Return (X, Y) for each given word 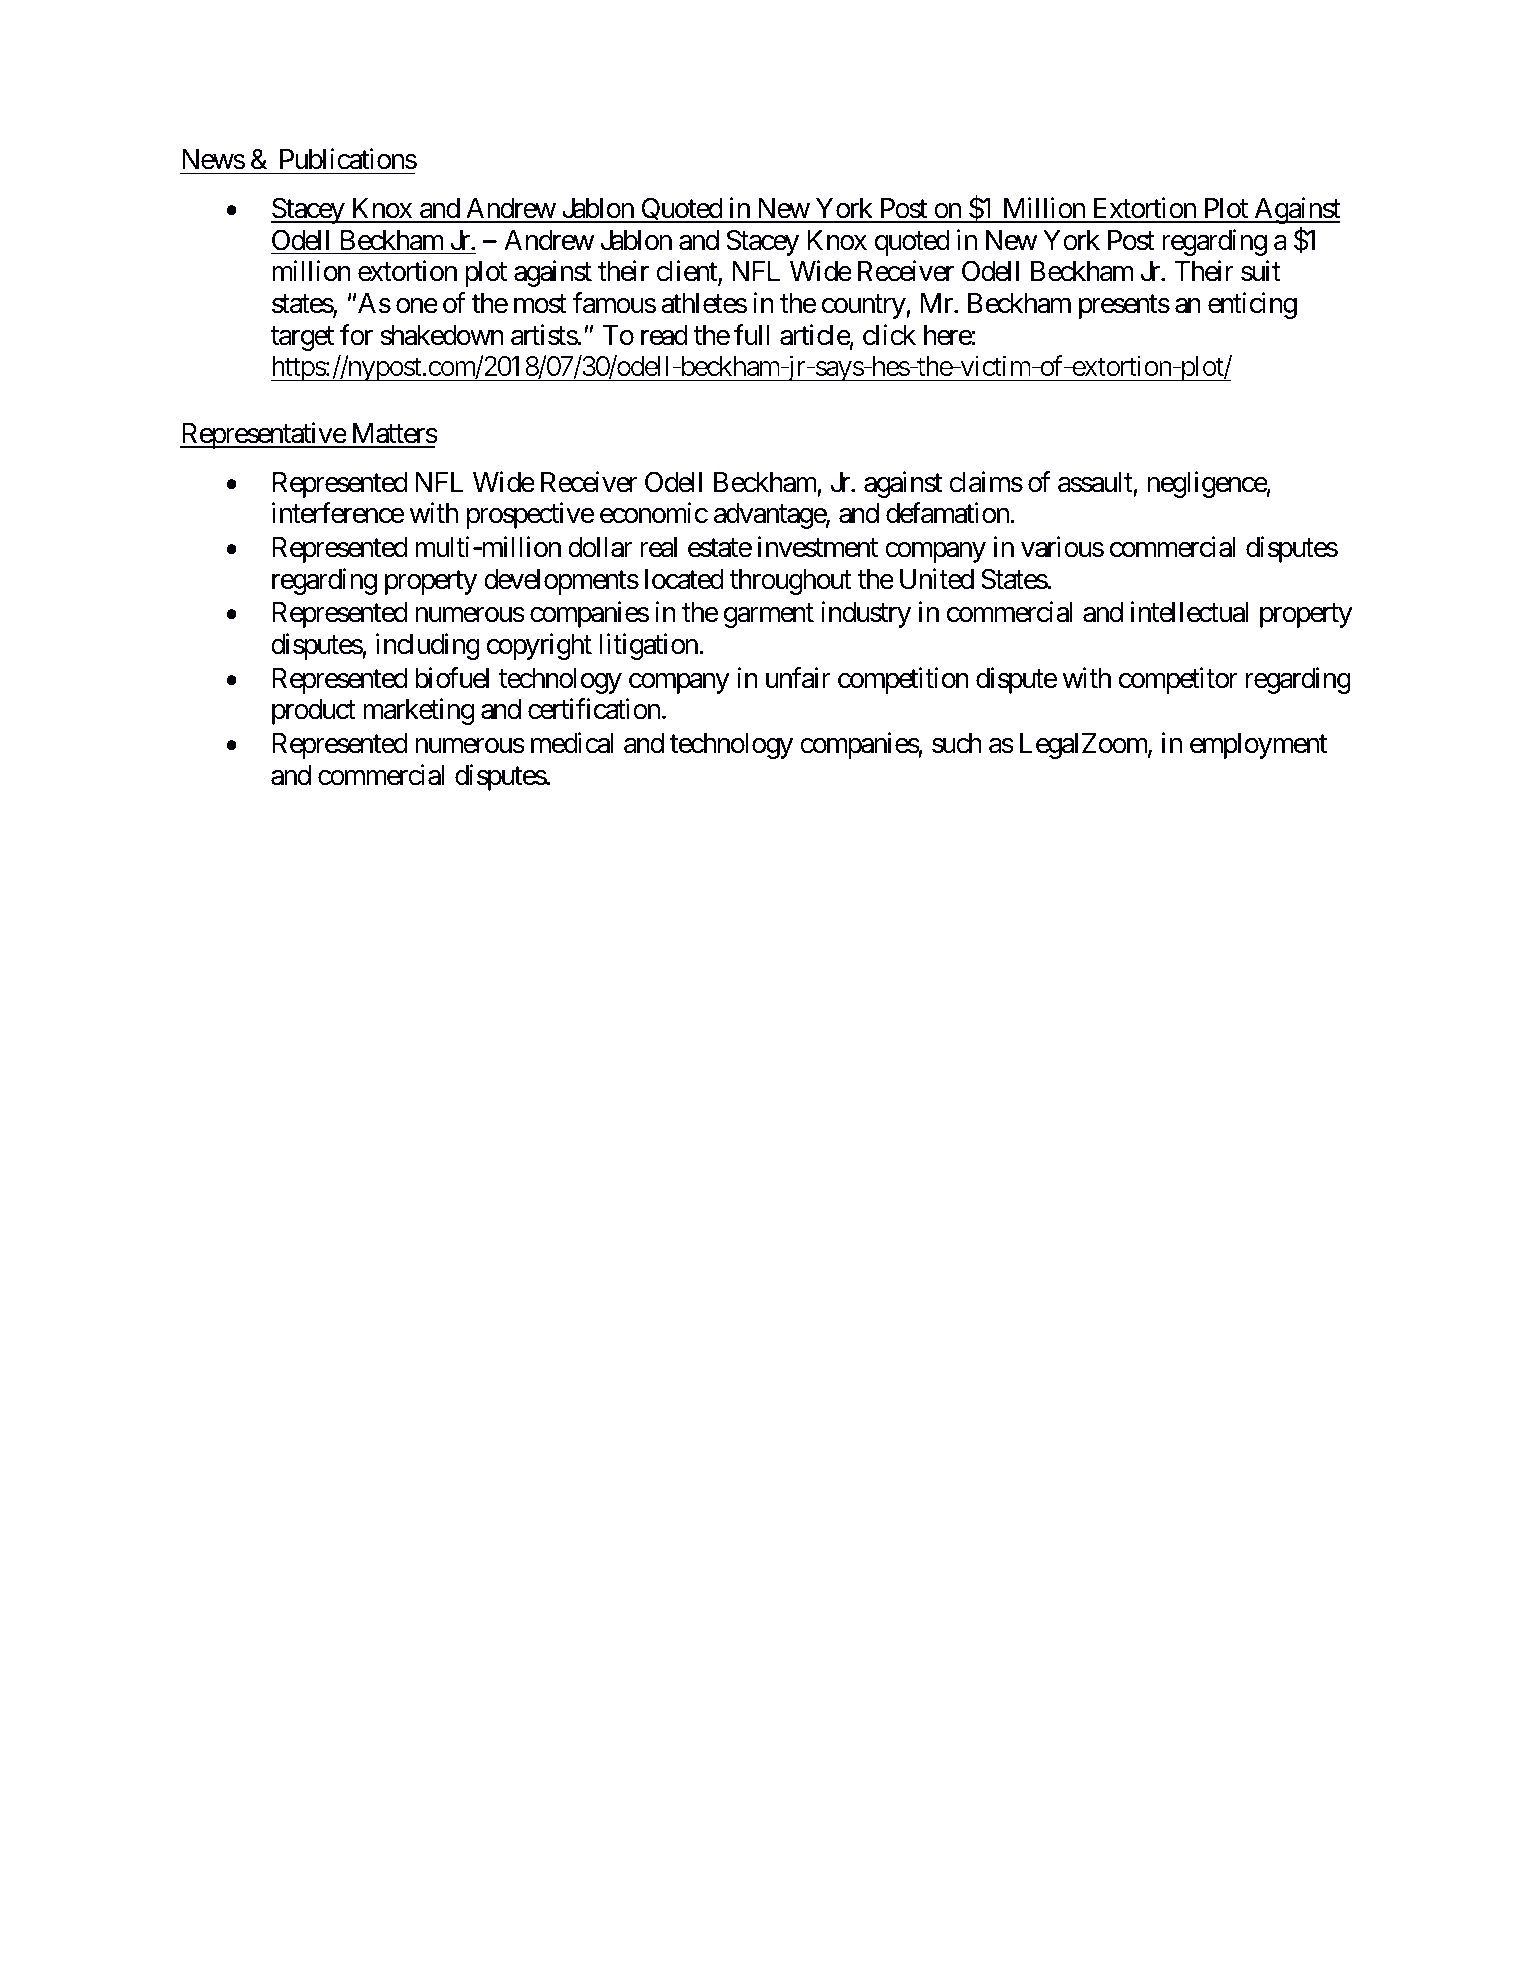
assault (1095, 482)
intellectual (1190, 612)
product (314, 712)
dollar (600, 547)
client (687, 272)
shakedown (442, 335)
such (957, 743)
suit (1261, 271)
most (540, 304)
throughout (790, 582)
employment (1258, 746)
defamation (947, 513)
